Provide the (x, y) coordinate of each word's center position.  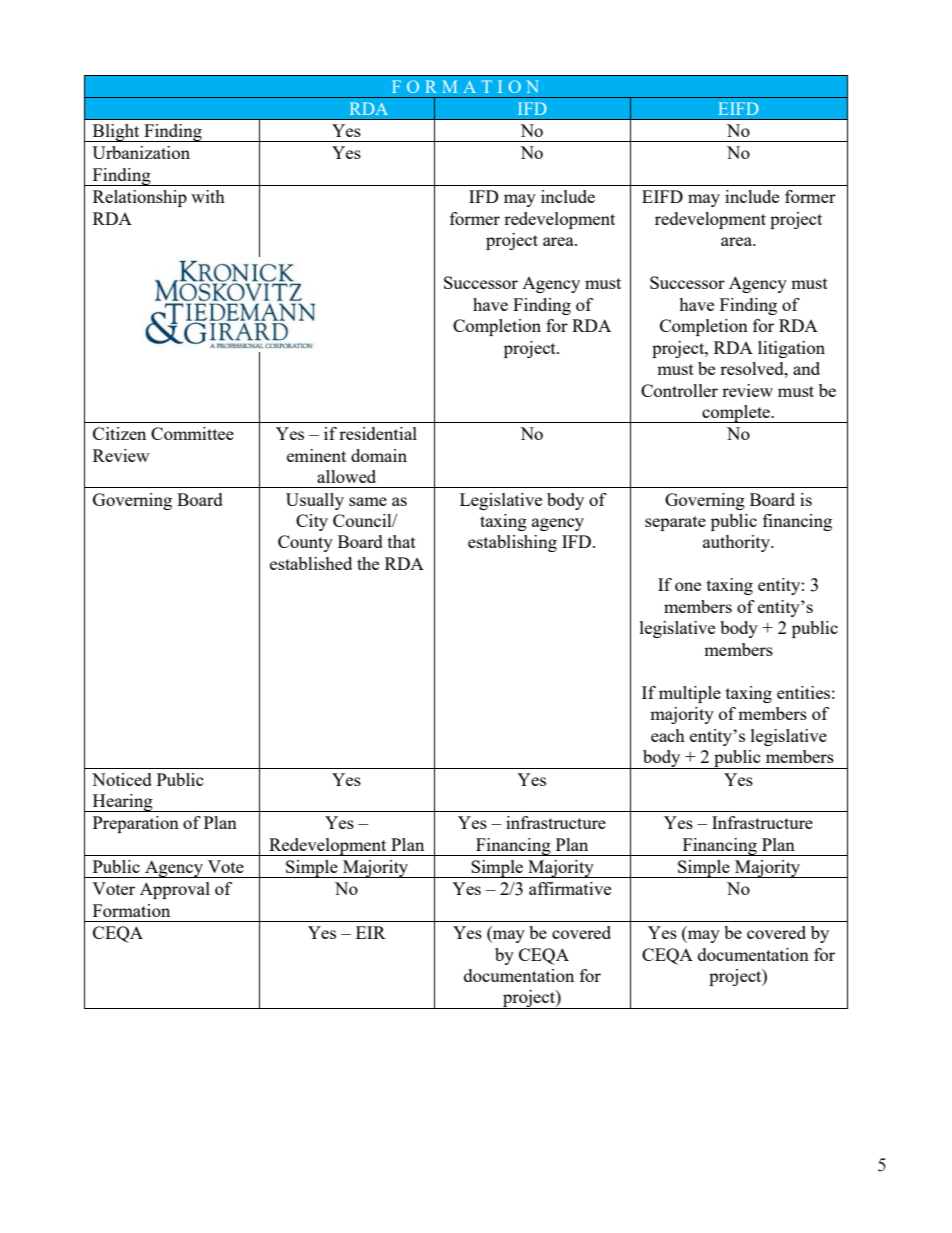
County (305, 543)
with (208, 196)
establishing (512, 543)
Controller (679, 390)
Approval (175, 890)
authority (737, 543)
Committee (192, 433)
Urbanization (141, 152)
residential (378, 433)
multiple (690, 694)
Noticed (122, 779)
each (668, 735)
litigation (791, 349)
